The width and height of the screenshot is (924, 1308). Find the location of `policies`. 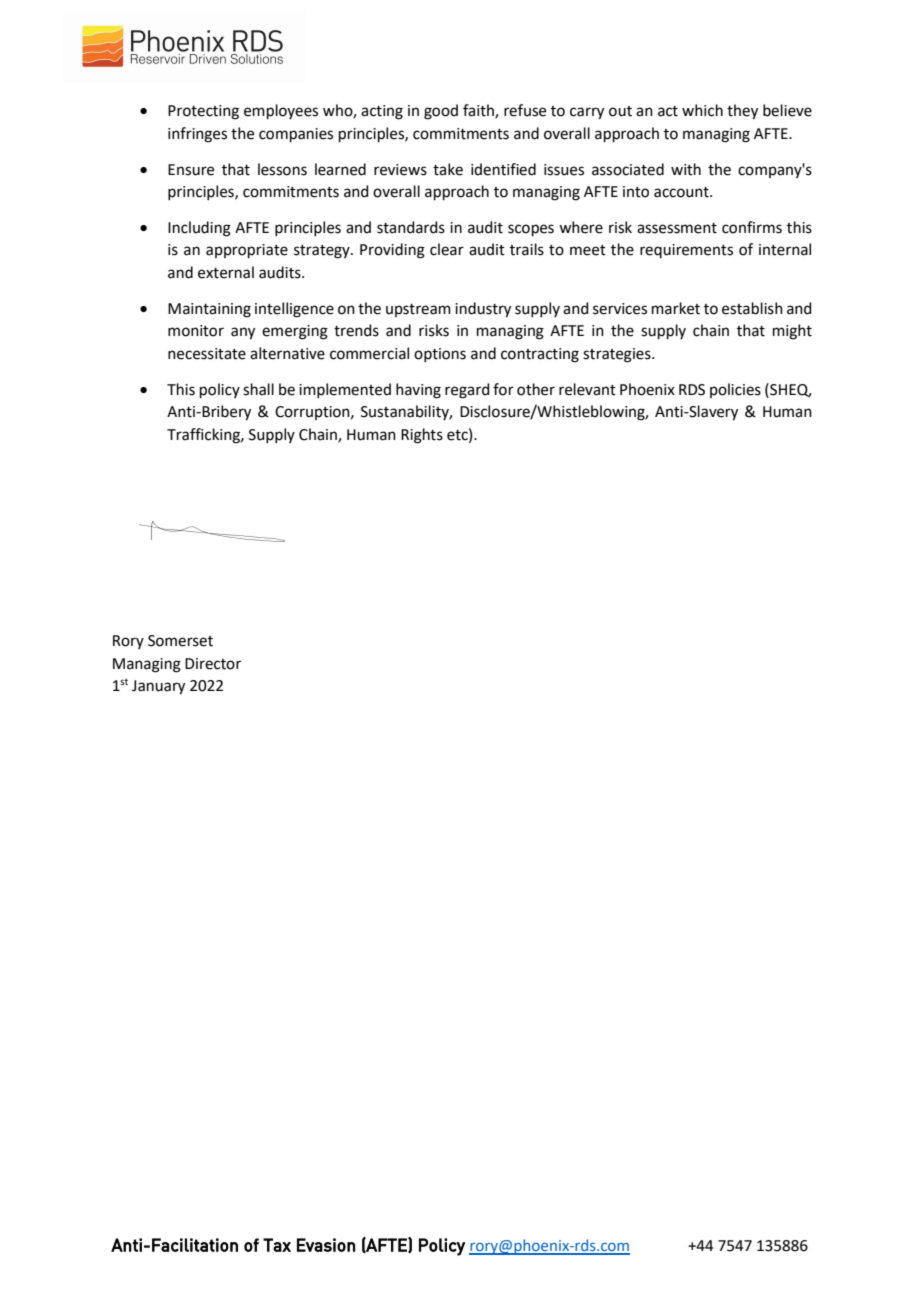

policies is located at coordinates (735, 390).
